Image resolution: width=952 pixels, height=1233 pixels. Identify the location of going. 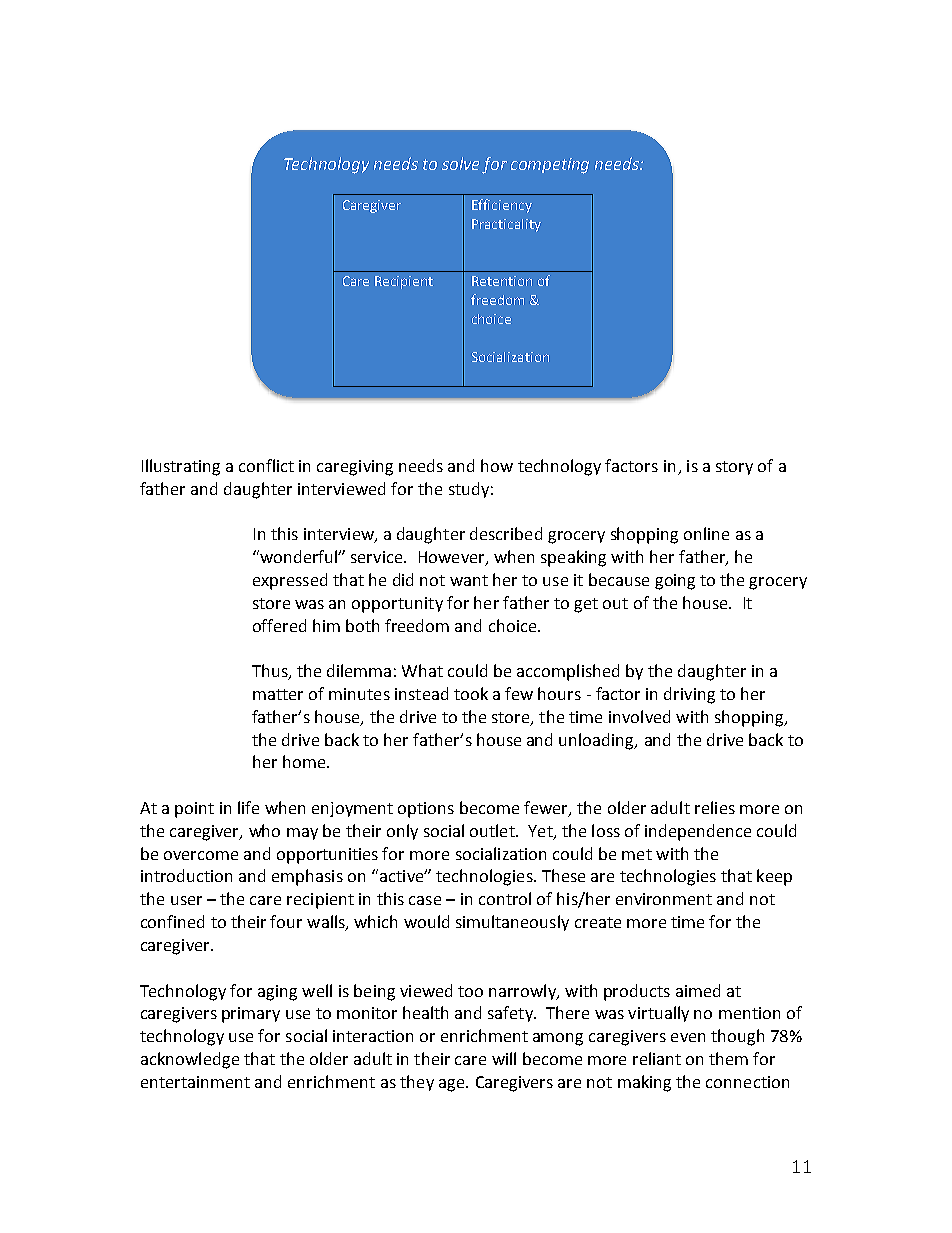
(675, 582).
